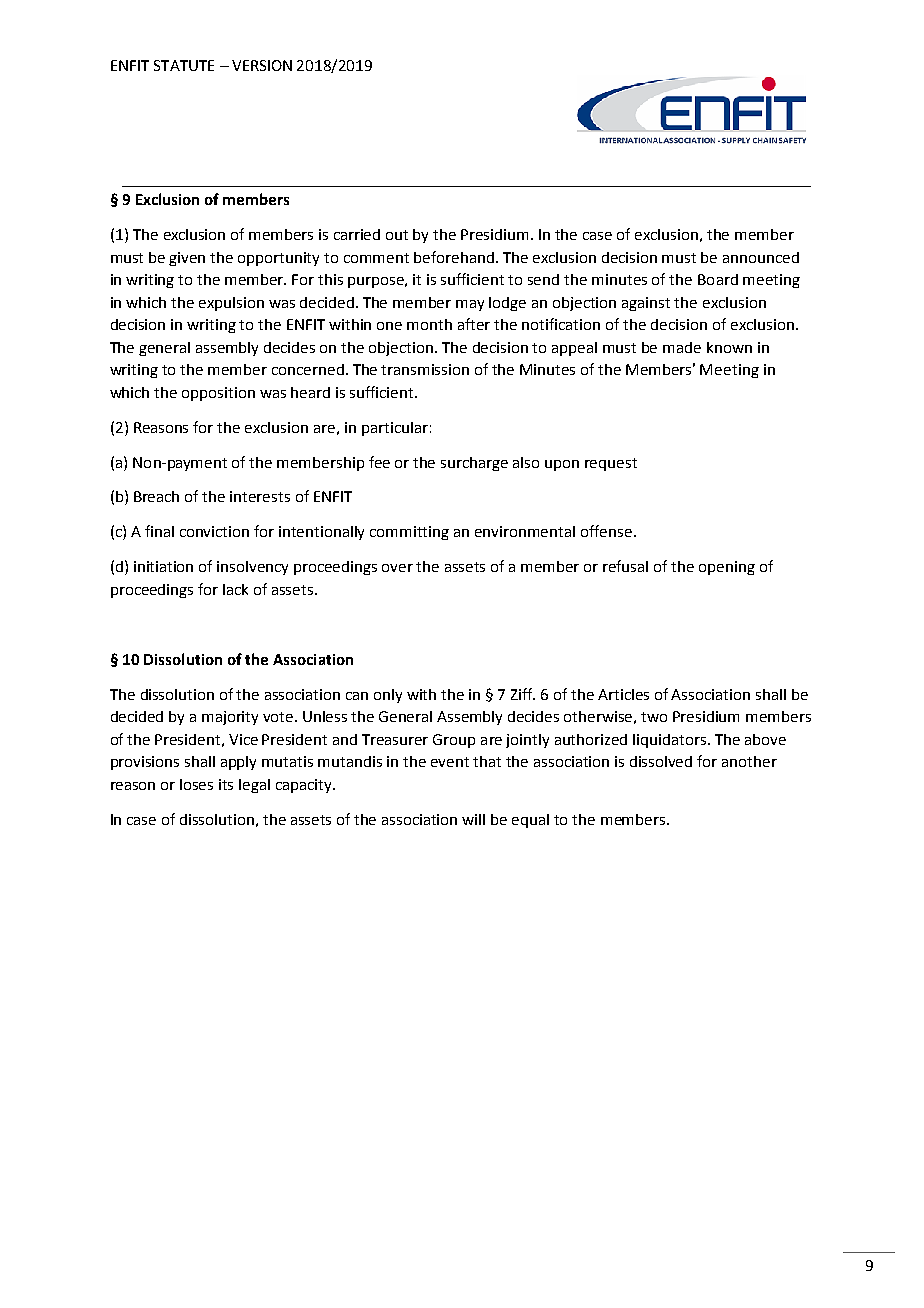 This page has width=924, height=1308. Describe the element at coordinates (231, 304) in the page. I see `expulsion` at that location.
